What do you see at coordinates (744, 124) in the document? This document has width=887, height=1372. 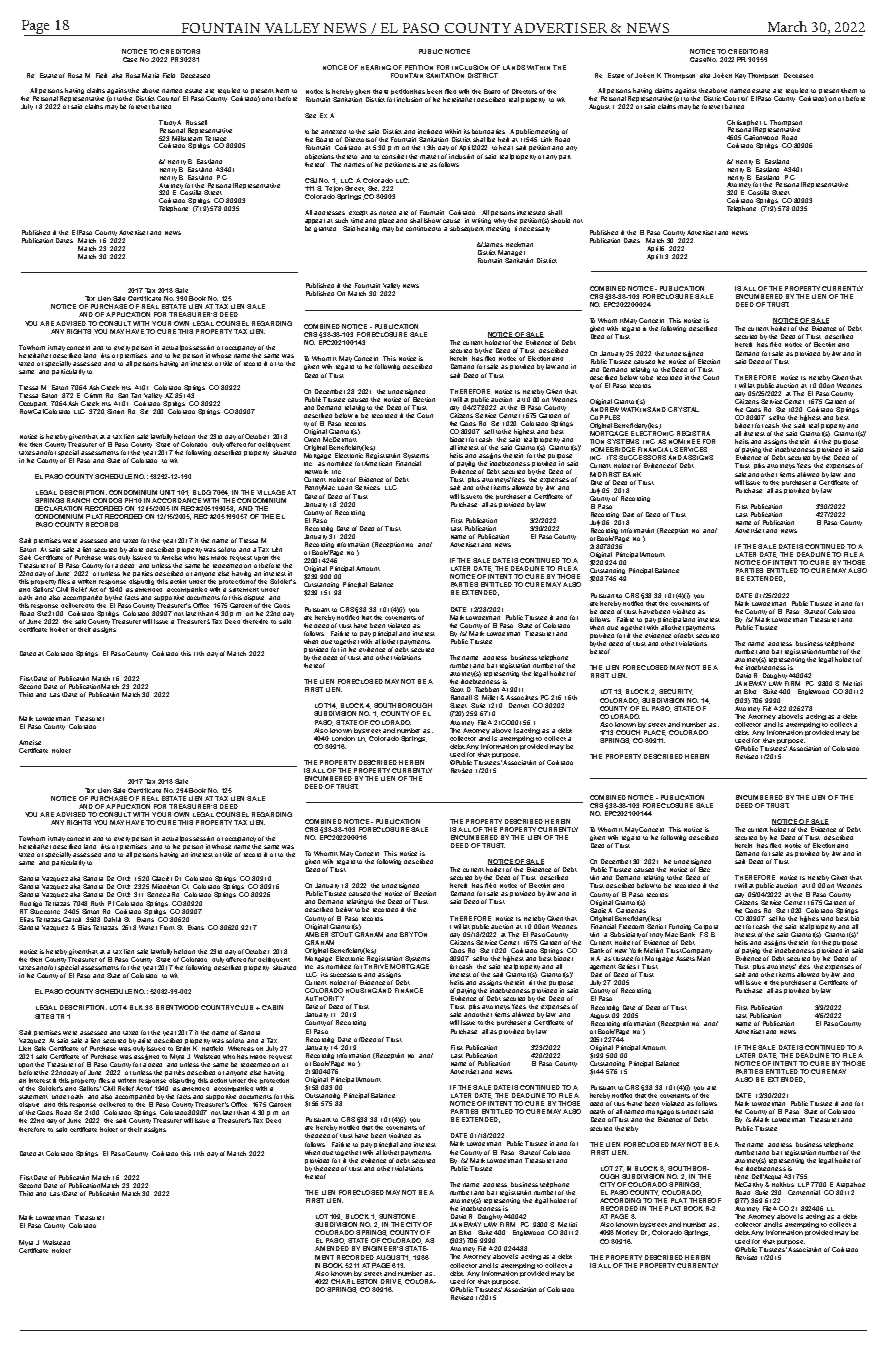 I see `Christopher` at bounding box center [744, 124].
